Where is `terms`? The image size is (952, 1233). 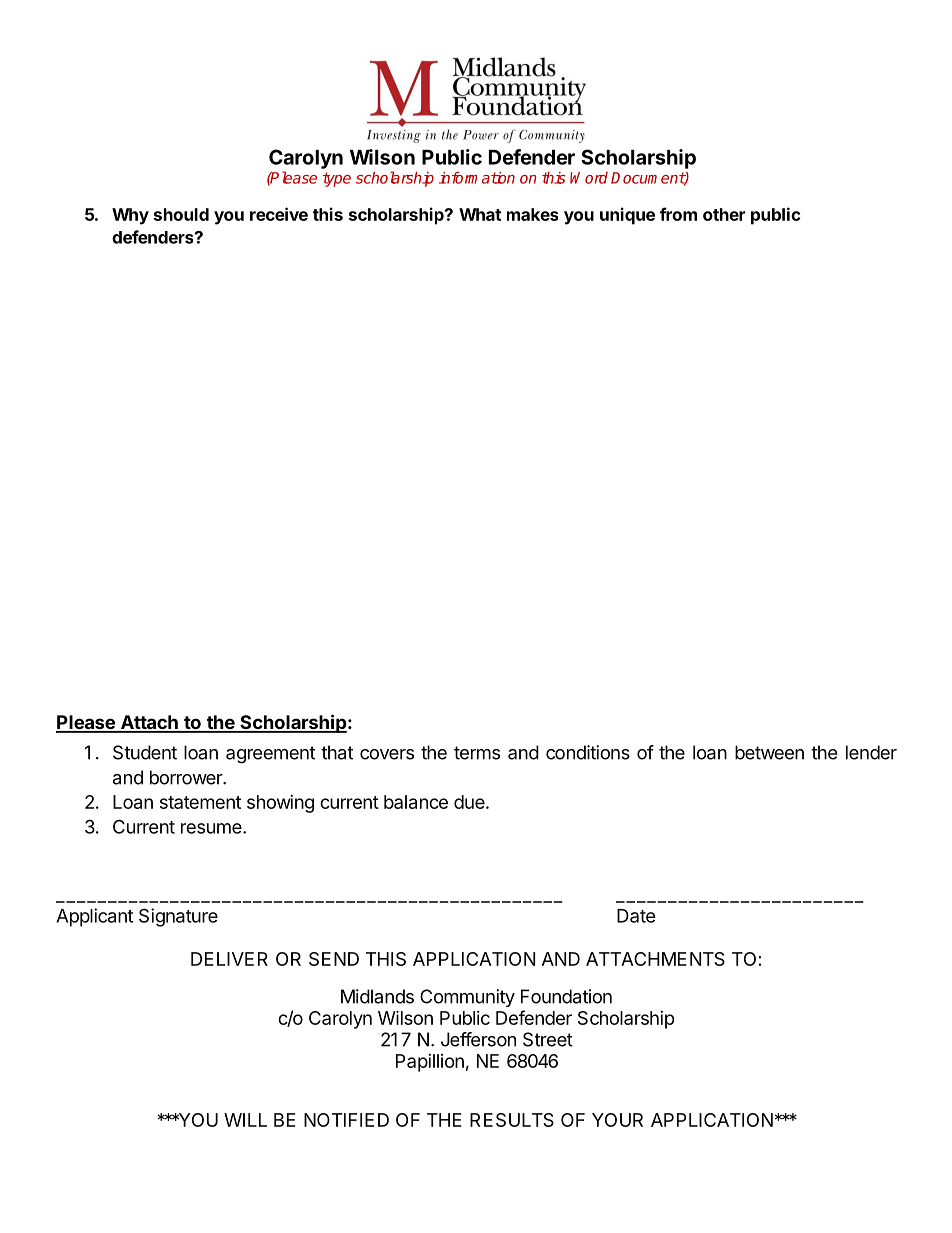 terms is located at coordinates (477, 753).
